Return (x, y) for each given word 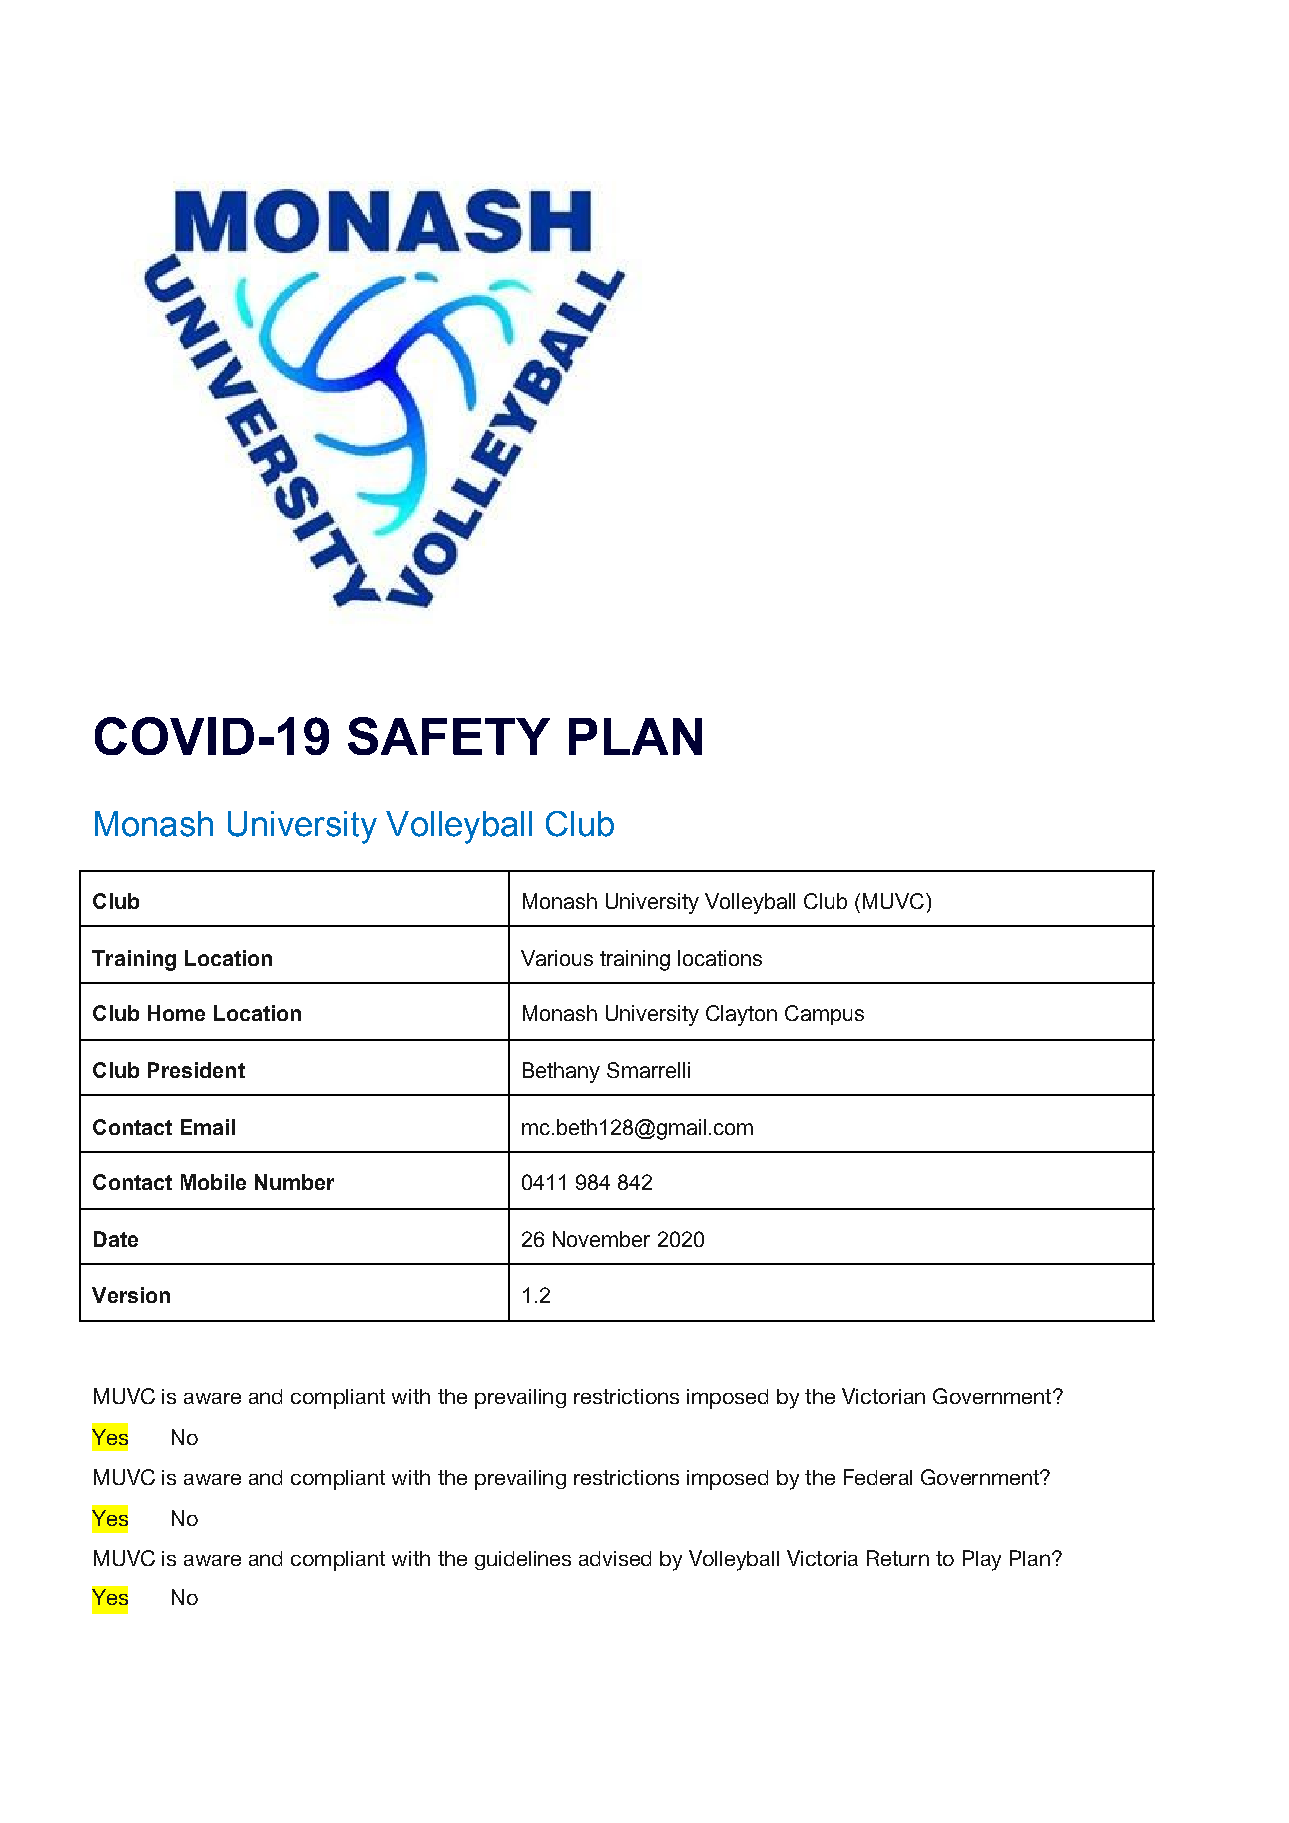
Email (208, 1127)
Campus (824, 1015)
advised (615, 1558)
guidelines (523, 1560)
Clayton (741, 1015)
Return (898, 1558)
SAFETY (449, 736)
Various (557, 958)
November (601, 1239)
